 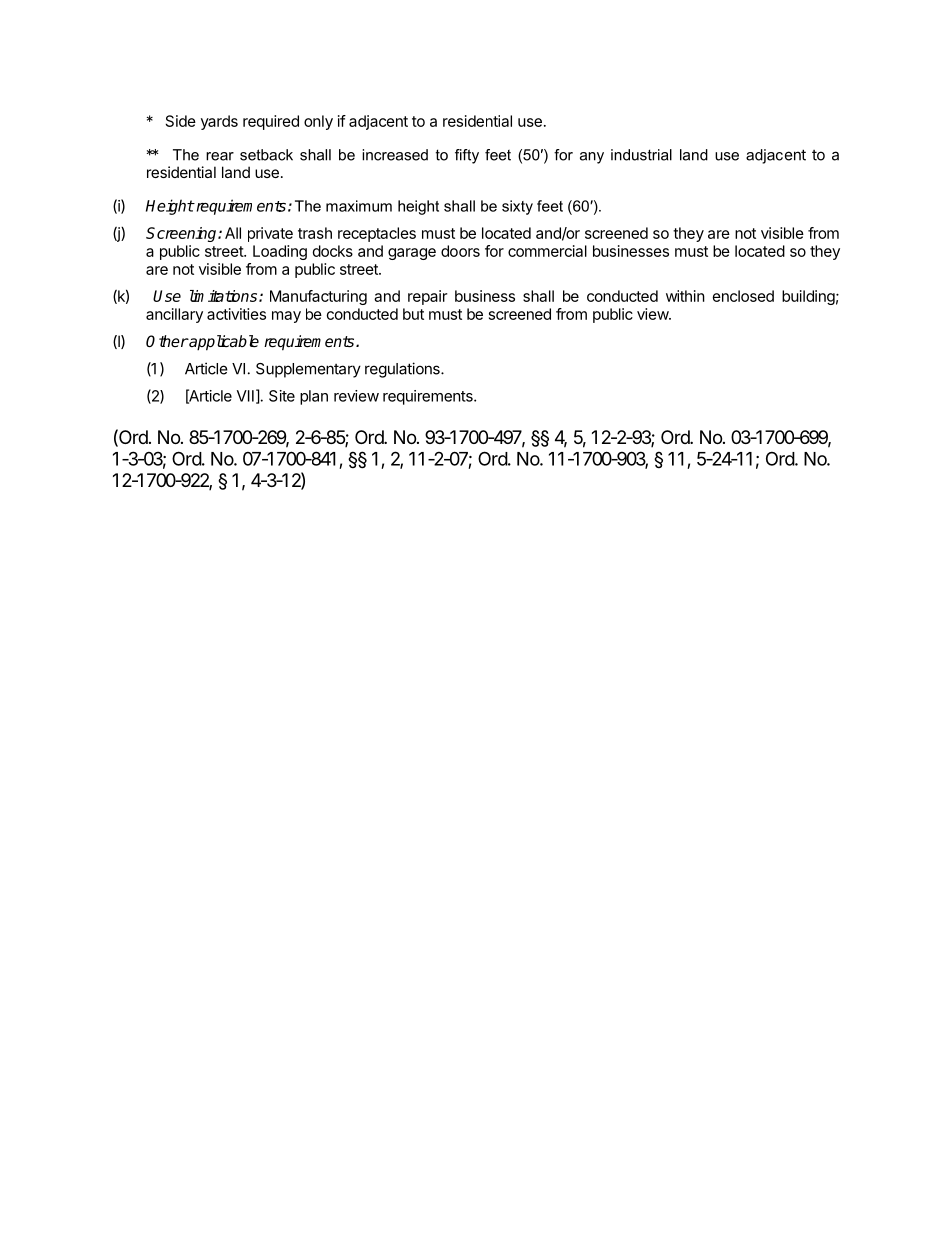 What do you see at coordinates (467, 156) in the document?
I see `fifty` at bounding box center [467, 156].
